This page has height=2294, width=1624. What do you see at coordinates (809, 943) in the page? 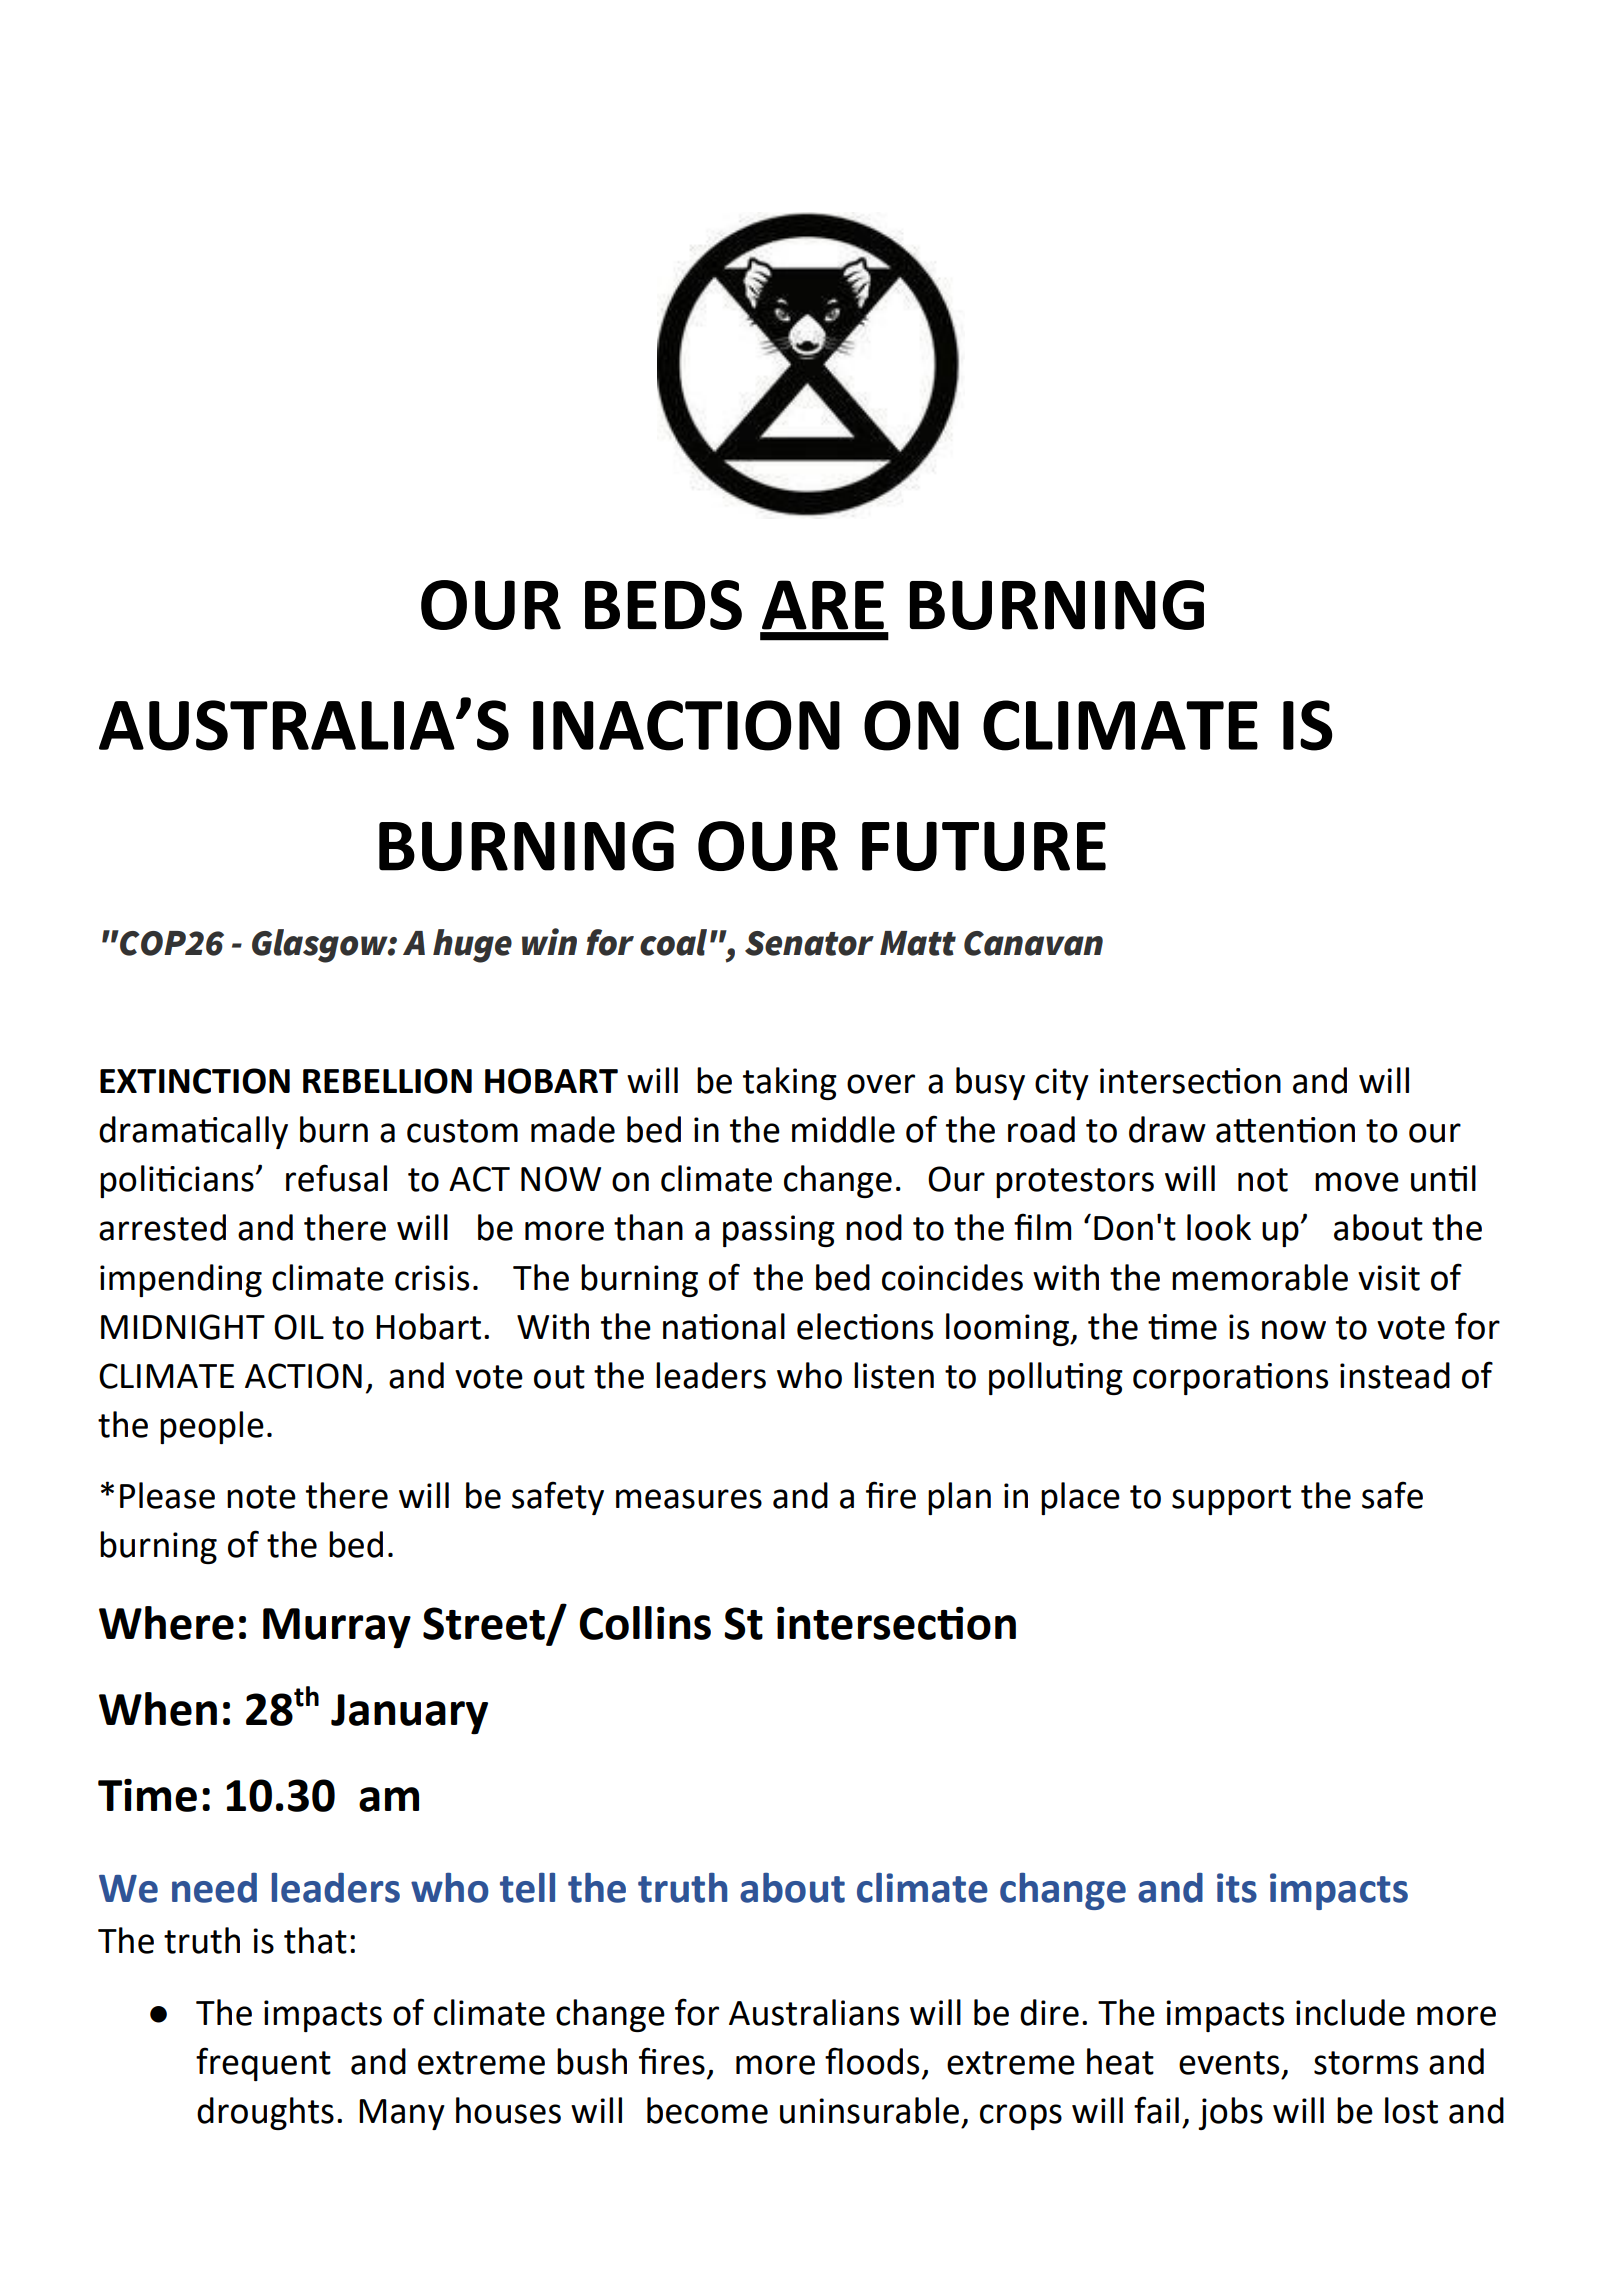
I see `Senator` at bounding box center [809, 943].
